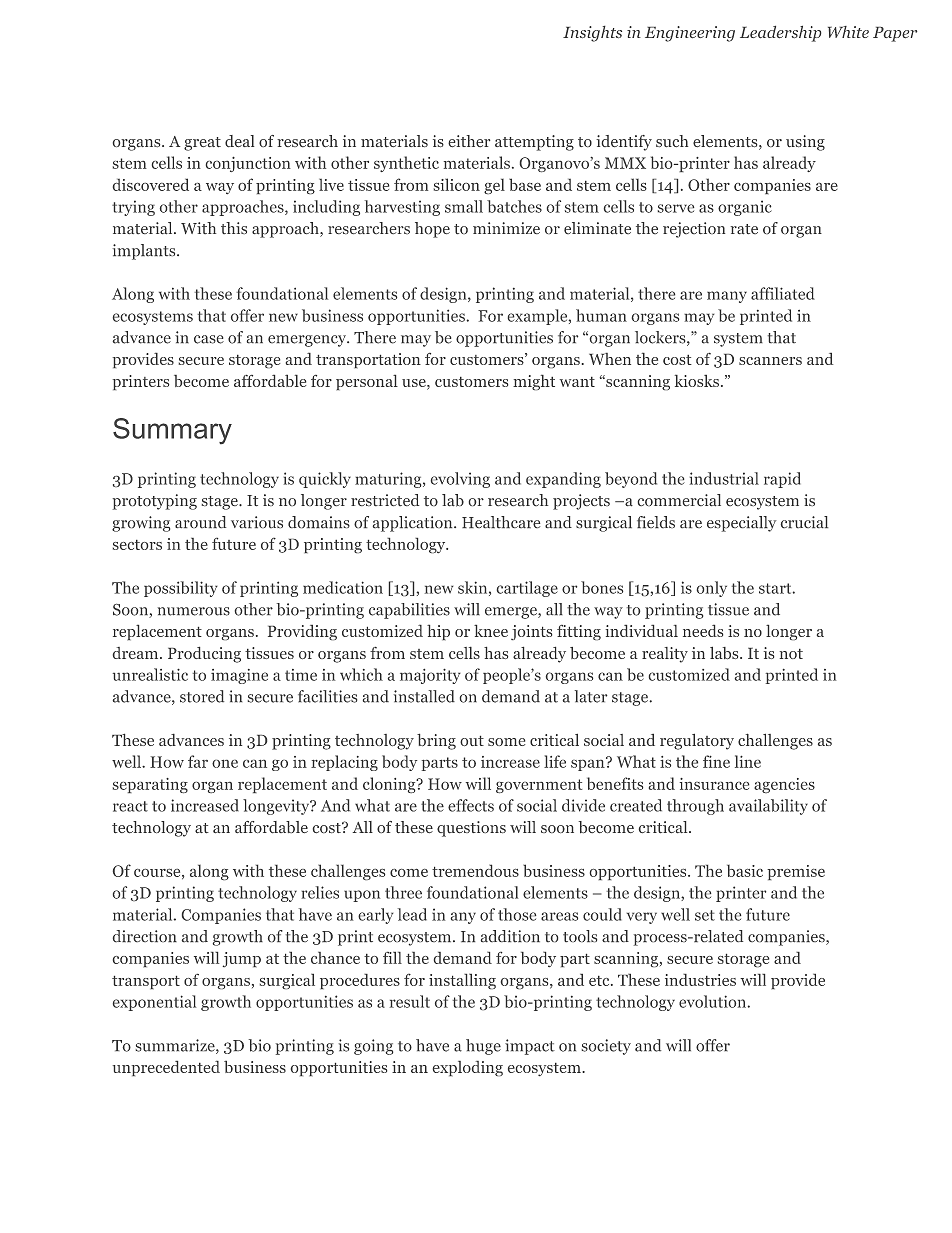  What do you see at coordinates (848, 32) in the screenshot?
I see `White` at bounding box center [848, 32].
